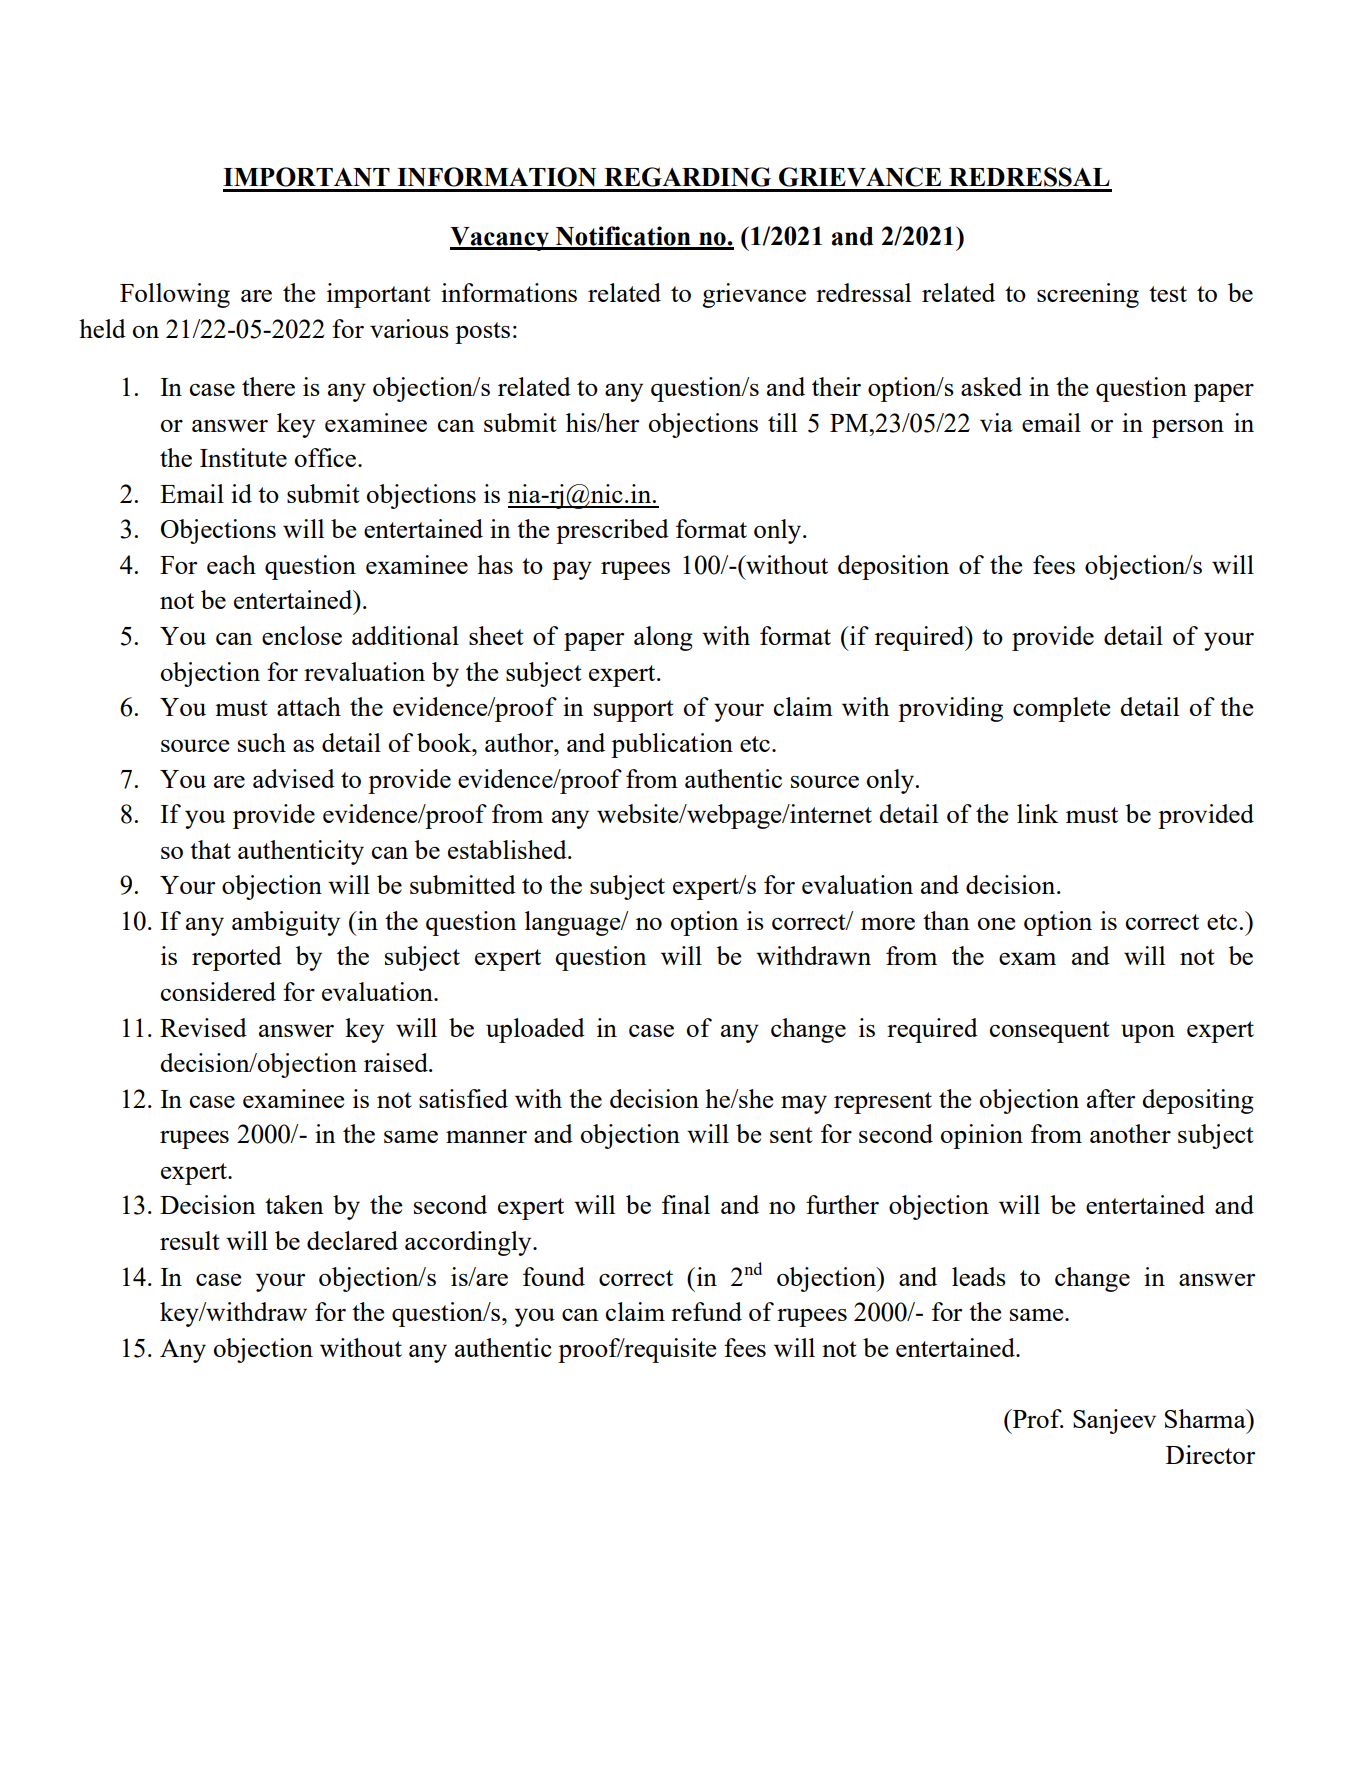 The width and height of the image is (1372, 1776). Describe the element at coordinates (190, 1240) in the image. I see `result` at that location.
